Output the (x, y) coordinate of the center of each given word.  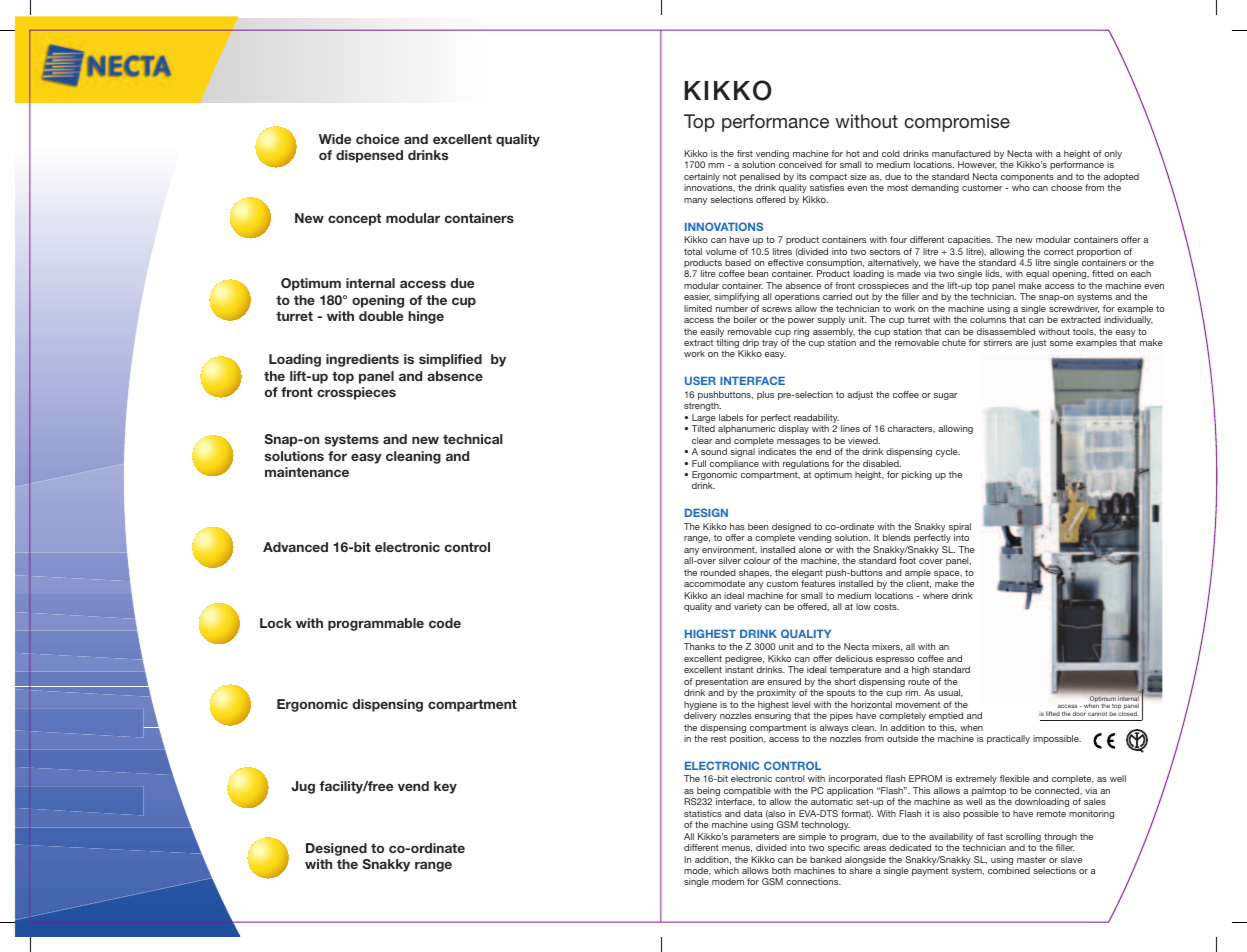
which (726, 870)
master (1031, 860)
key (445, 787)
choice (377, 139)
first (745, 153)
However (977, 165)
